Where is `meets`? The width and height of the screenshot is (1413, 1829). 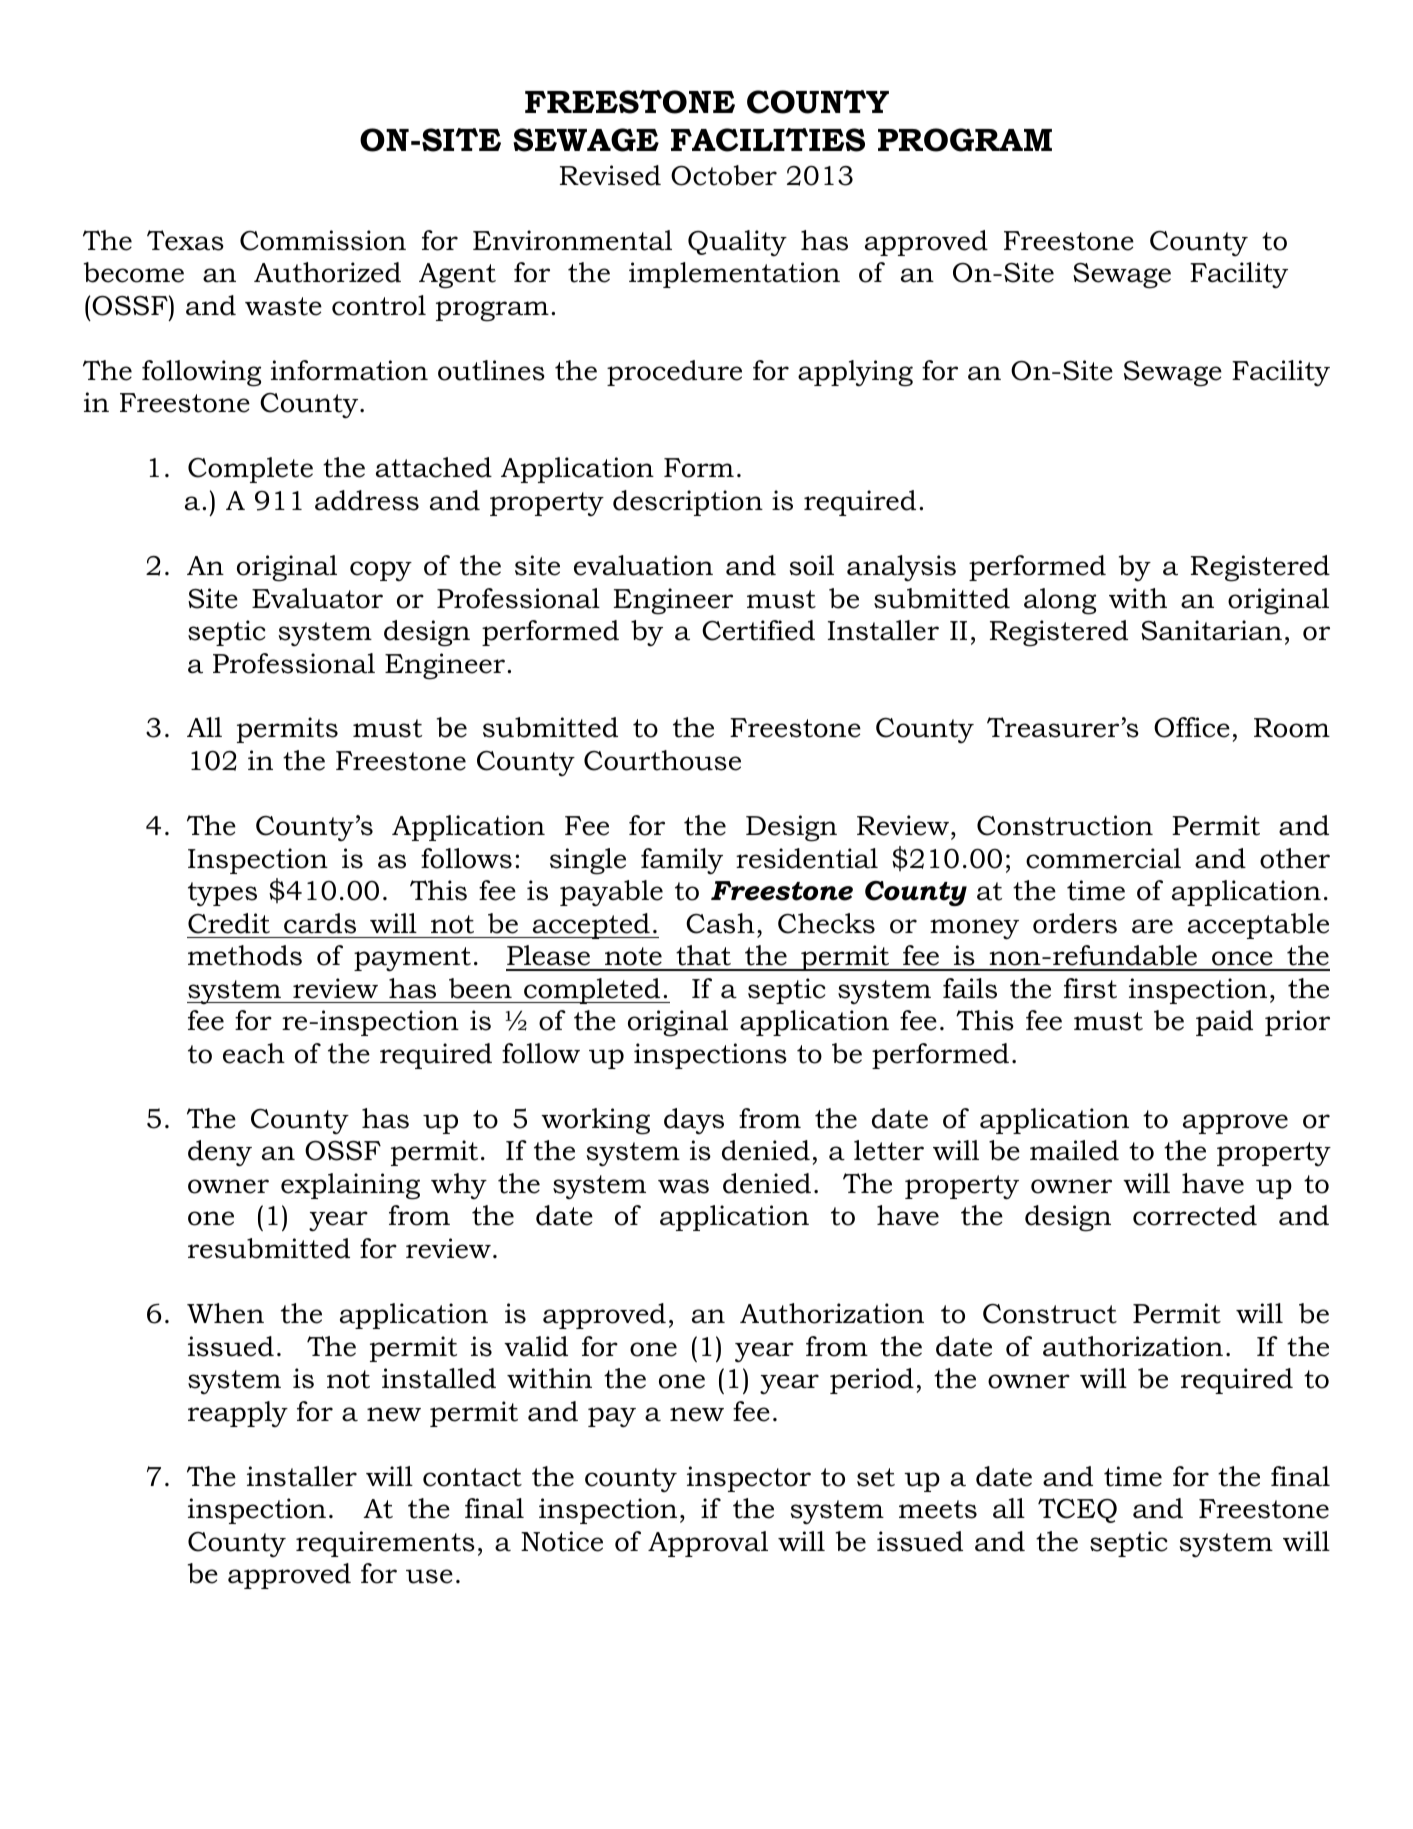
meets is located at coordinates (938, 1509).
